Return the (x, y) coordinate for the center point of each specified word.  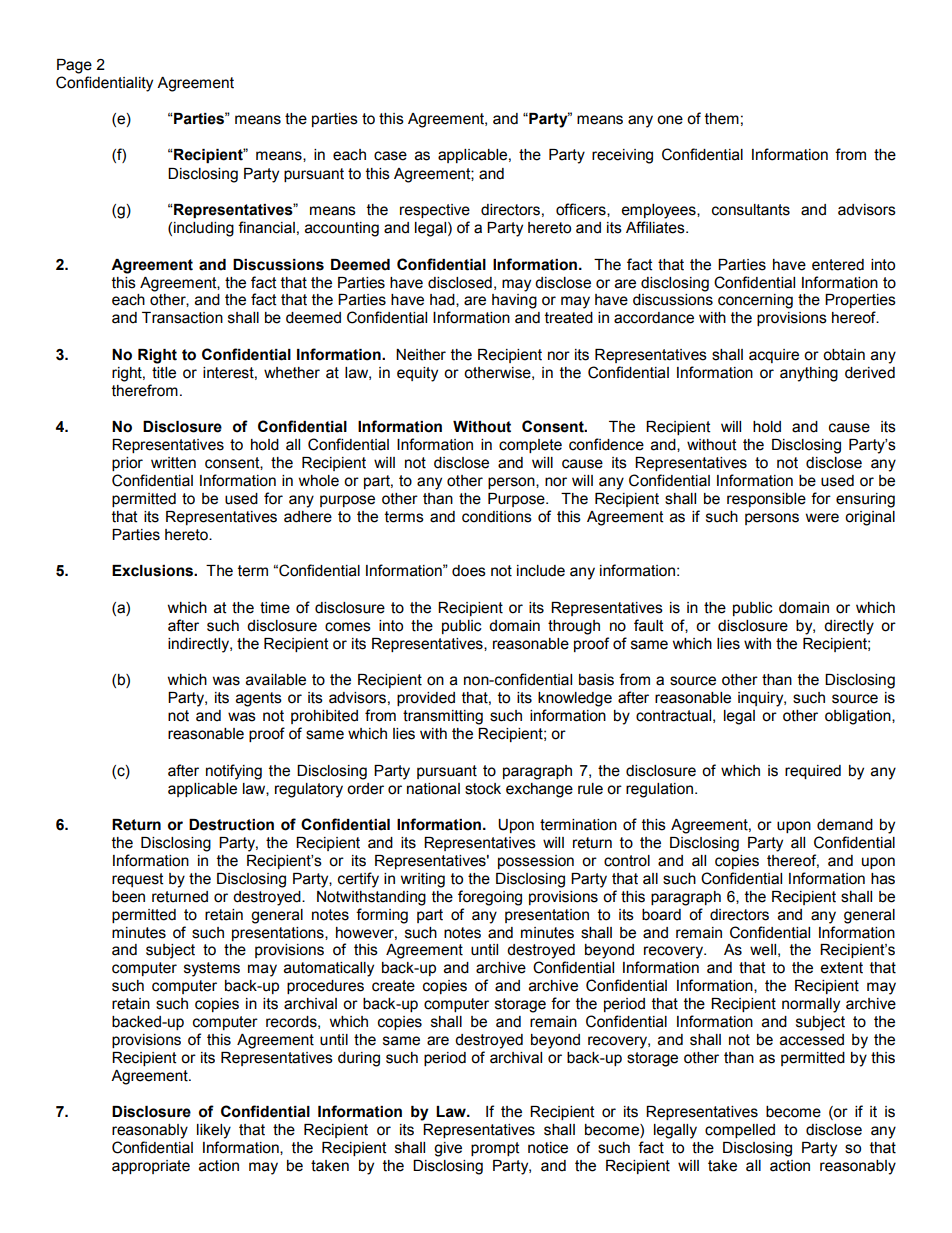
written (173, 463)
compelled (740, 1131)
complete (530, 446)
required (813, 772)
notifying (234, 772)
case (390, 156)
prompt (495, 1149)
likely (214, 1131)
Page (74, 66)
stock (483, 789)
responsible (766, 500)
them (722, 119)
